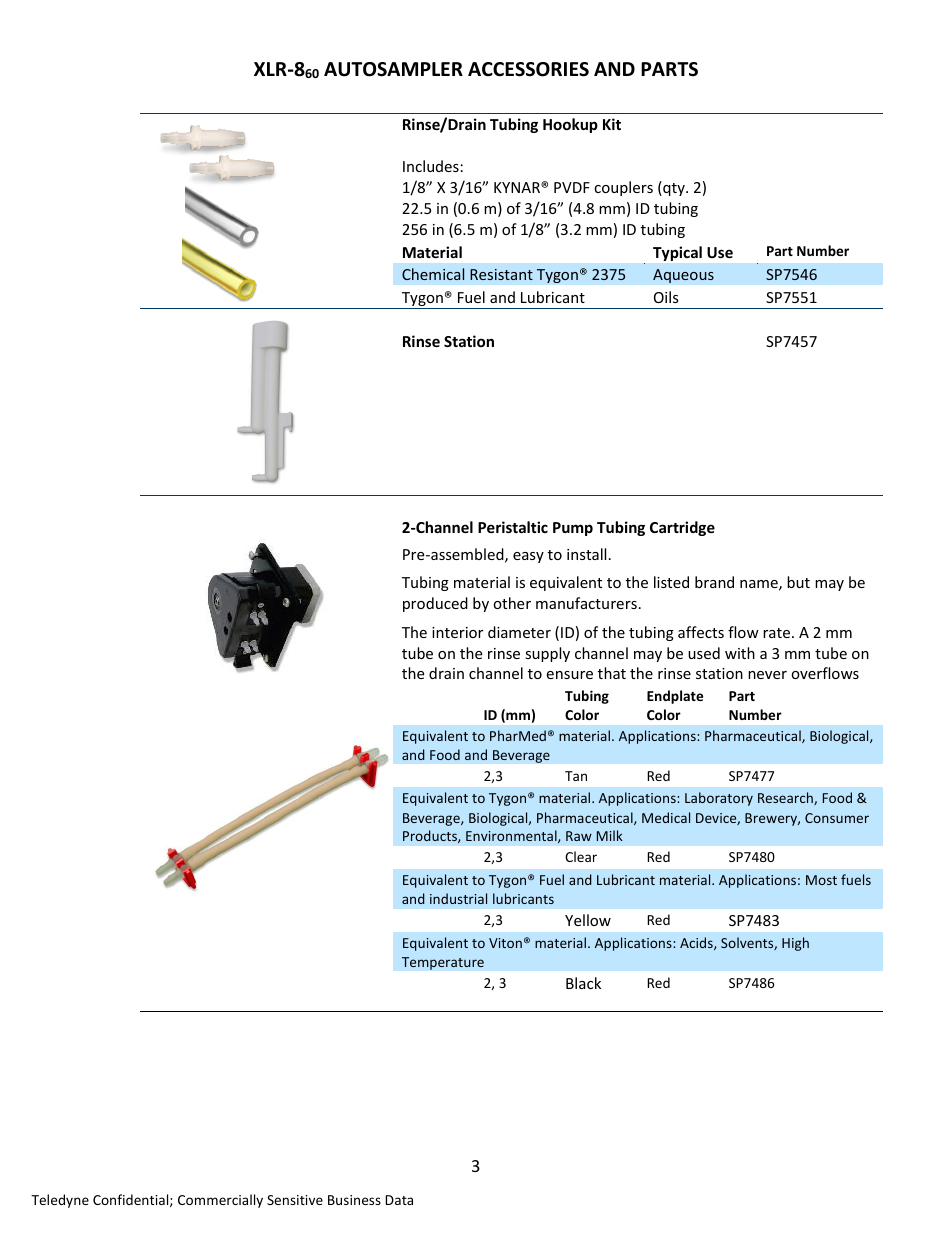 The image size is (952, 1233). I want to click on Includes, so click(431, 166).
